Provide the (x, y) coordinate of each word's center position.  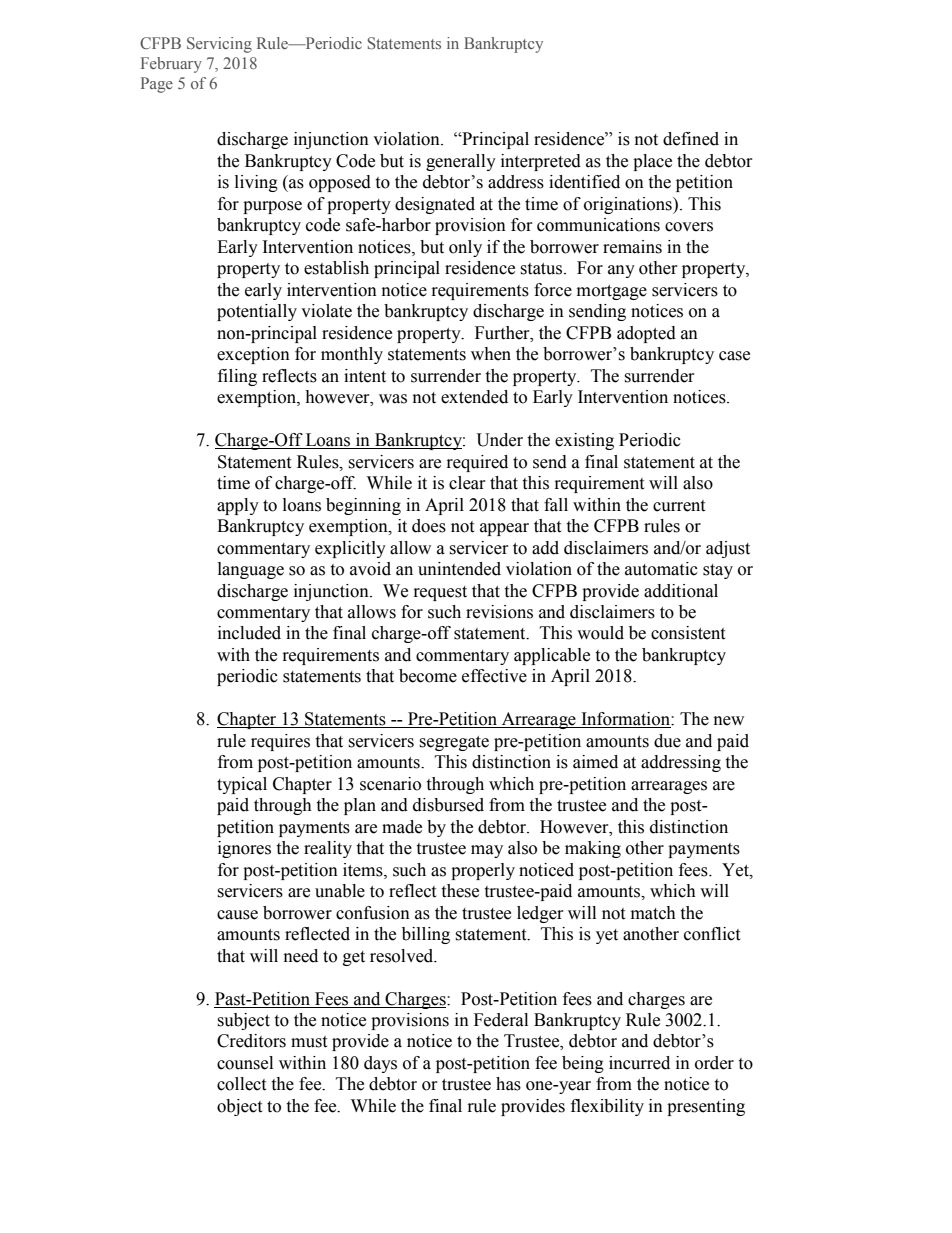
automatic (661, 569)
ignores (244, 849)
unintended (459, 569)
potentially (257, 312)
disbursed (448, 805)
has (508, 1084)
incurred (639, 1063)
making (593, 849)
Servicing (219, 45)
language (251, 570)
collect (241, 1084)
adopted (646, 334)
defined (691, 139)
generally (461, 162)
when (491, 354)
